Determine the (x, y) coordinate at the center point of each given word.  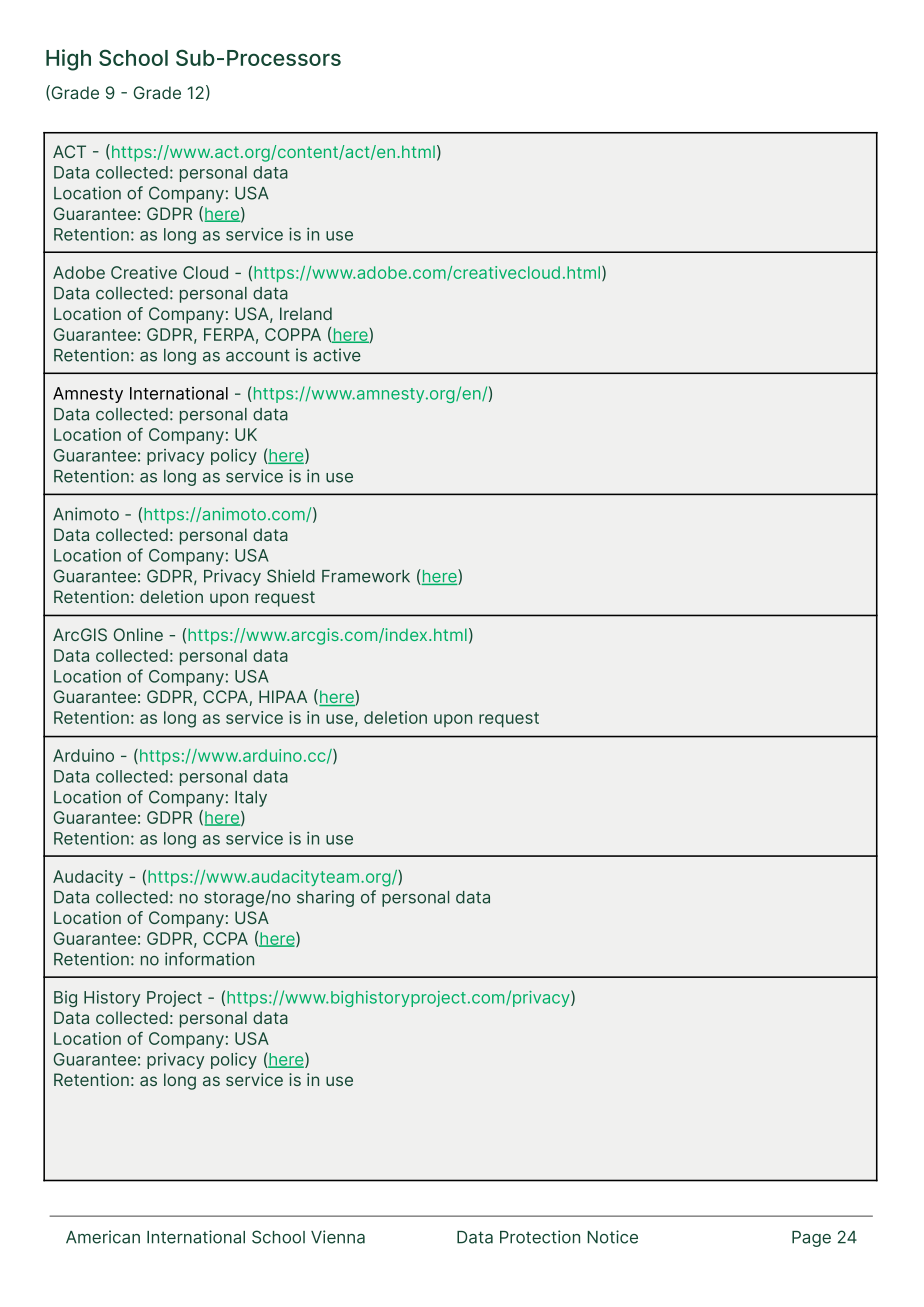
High (68, 60)
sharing (325, 898)
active (337, 355)
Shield (291, 576)
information (209, 959)
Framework (366, 576)
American (103, 1237)
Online (138, 634)
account (258, 355)
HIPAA (283, 696)
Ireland (306, 313)
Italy (251, 799)
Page (811, 1239)
